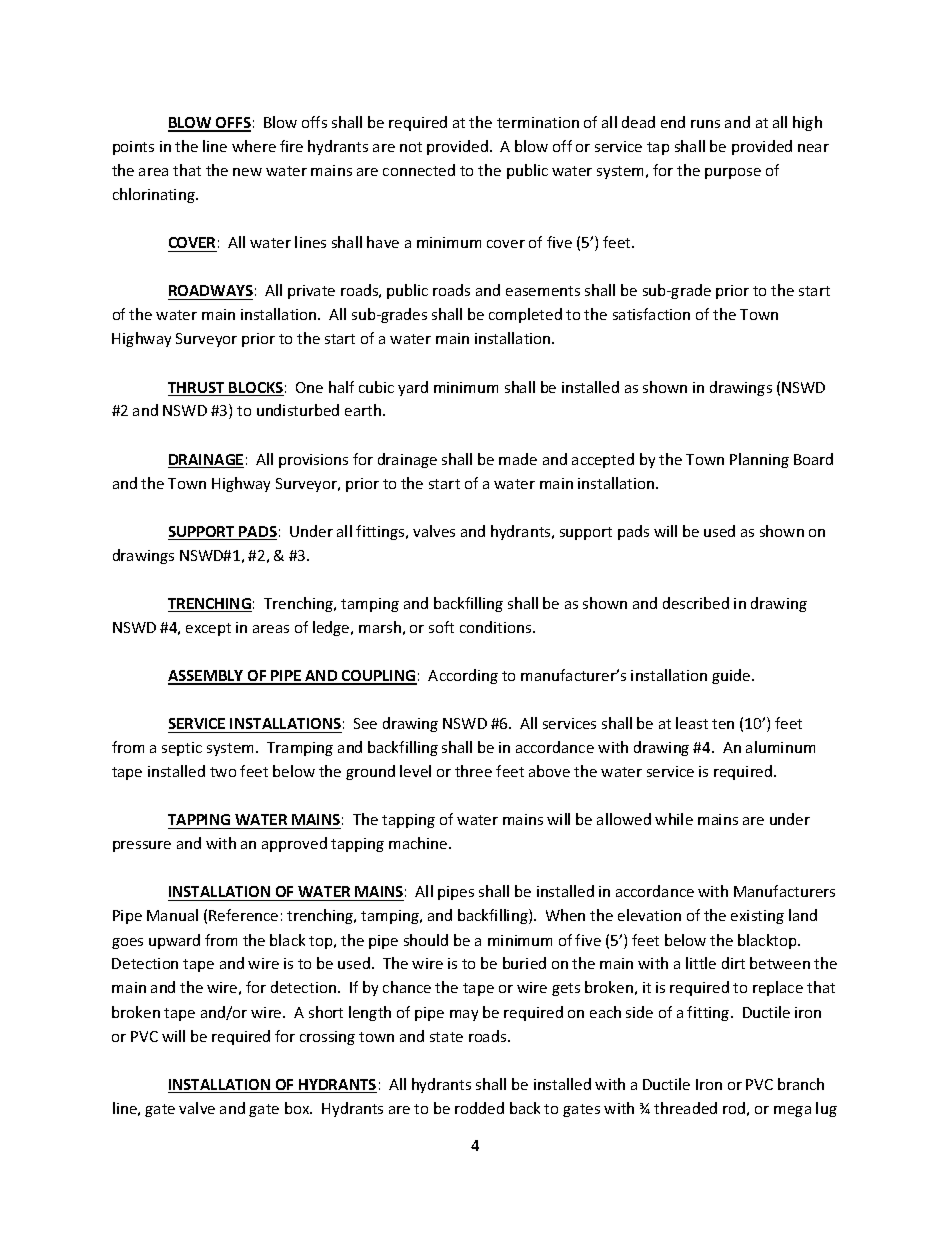 This screenshot has width=952, height=1233. What do you see at coordinates (473, 771) in the screenshot?
I see `three` at bounding box center [473, 771].
